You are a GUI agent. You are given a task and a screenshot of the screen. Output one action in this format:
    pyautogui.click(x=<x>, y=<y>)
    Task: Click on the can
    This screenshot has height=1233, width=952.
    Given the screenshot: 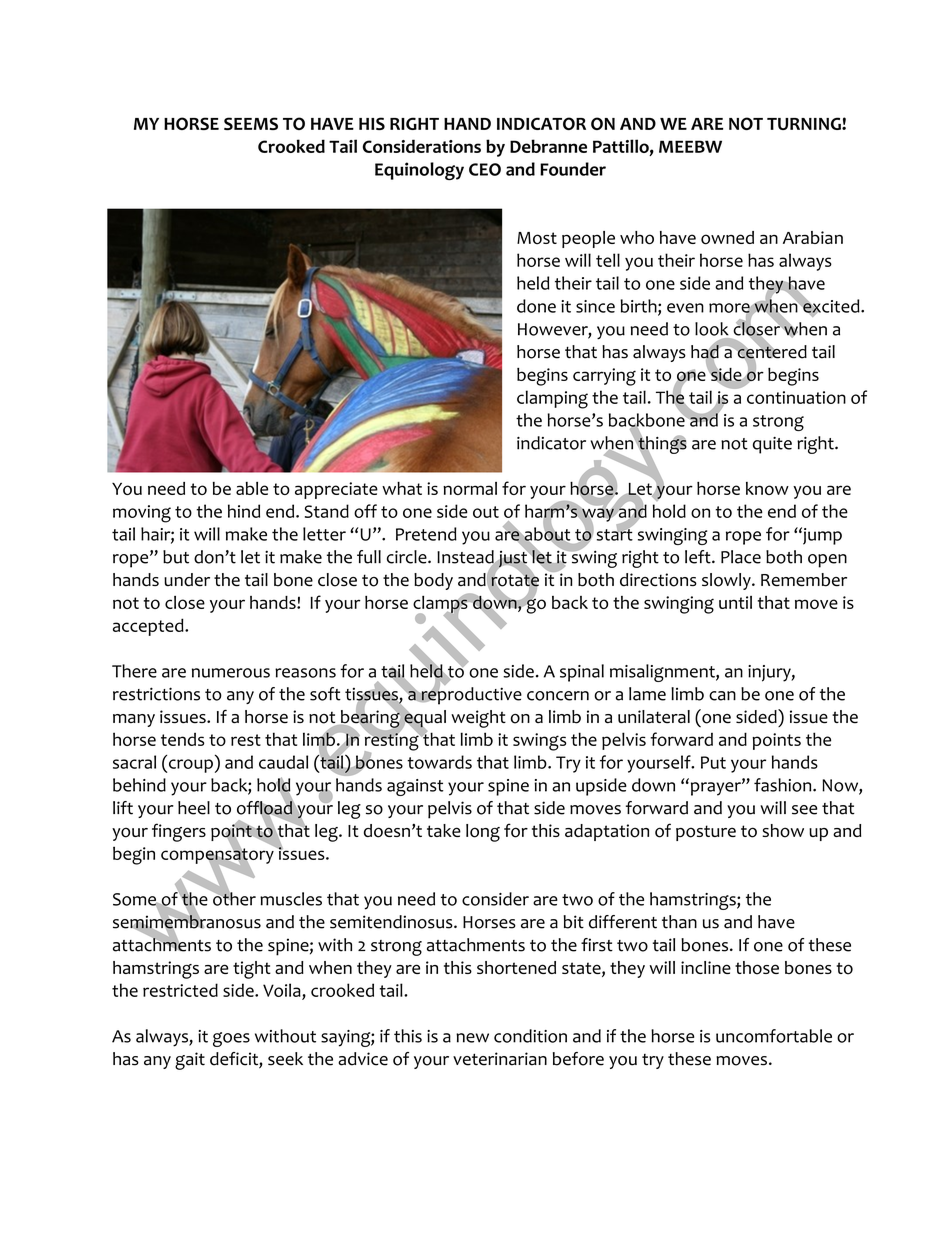 What is the action you would take?
    pyautogui.click(x=722, y=696)
